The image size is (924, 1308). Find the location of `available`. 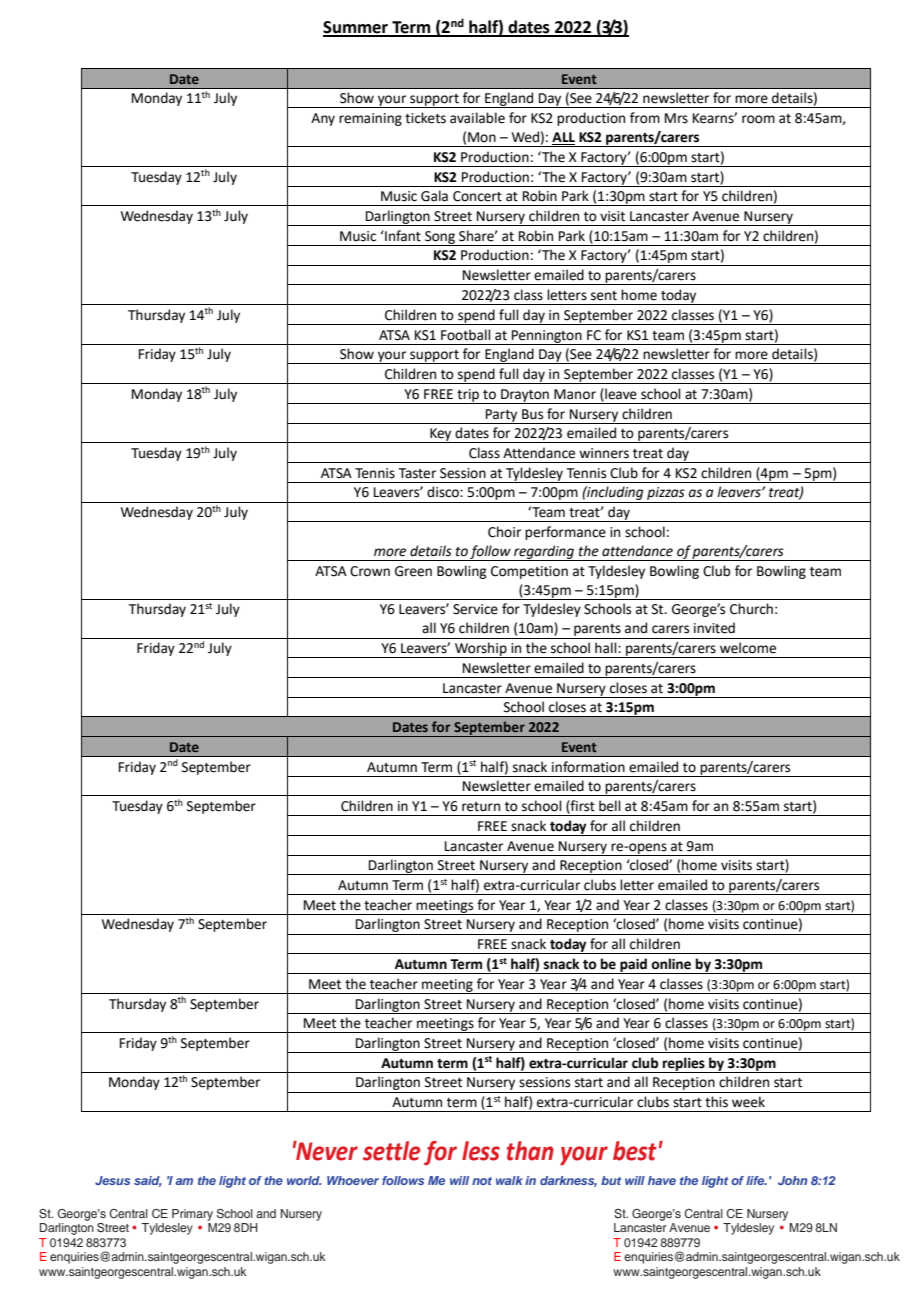

available is located at coordinates (477, 118).
